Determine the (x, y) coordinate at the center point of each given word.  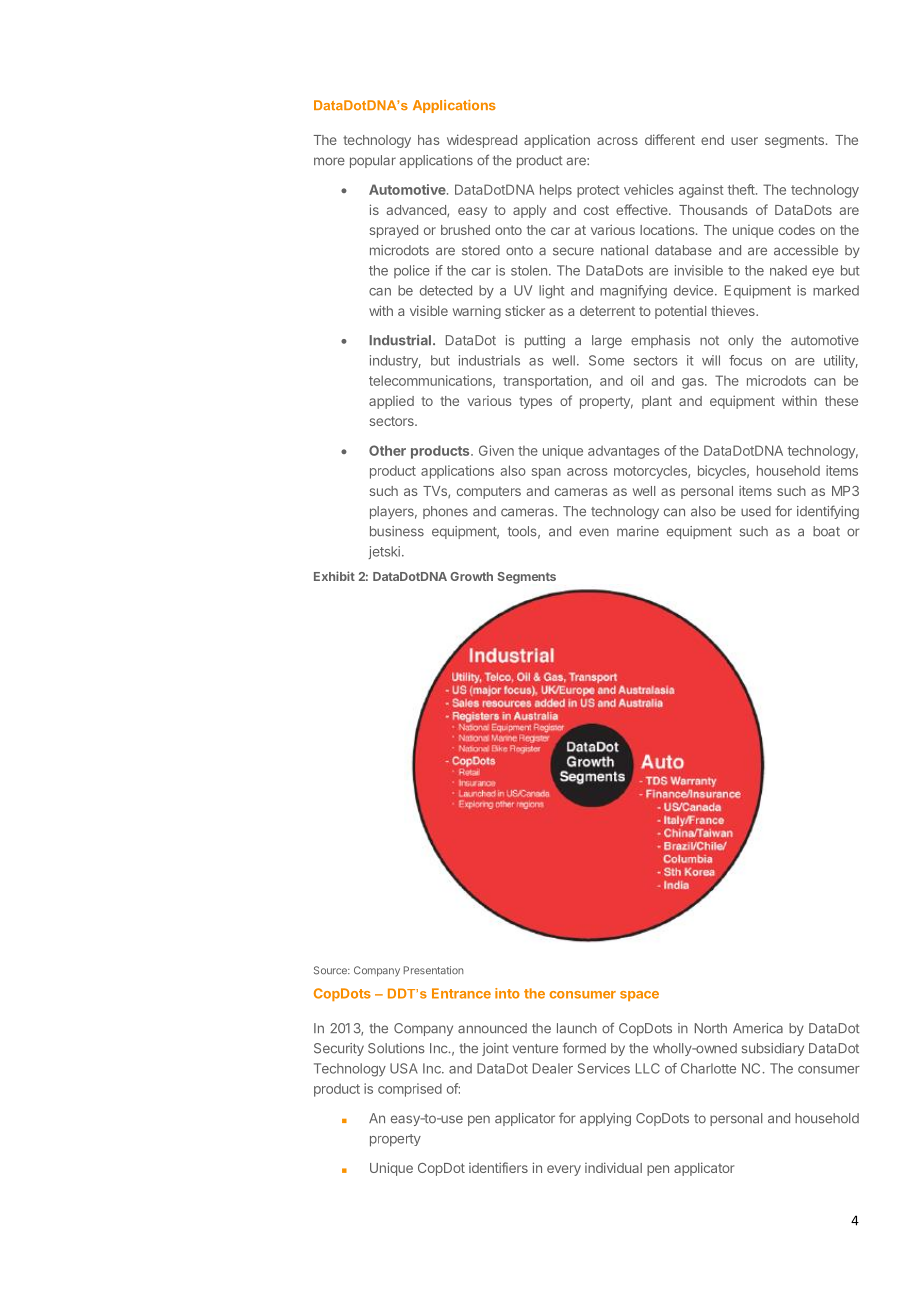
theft (742, 189)
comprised (410, 1090)
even (594, 532)
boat (826, 531)
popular (373, 161)
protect (598, 191)
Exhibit (334, 576)
